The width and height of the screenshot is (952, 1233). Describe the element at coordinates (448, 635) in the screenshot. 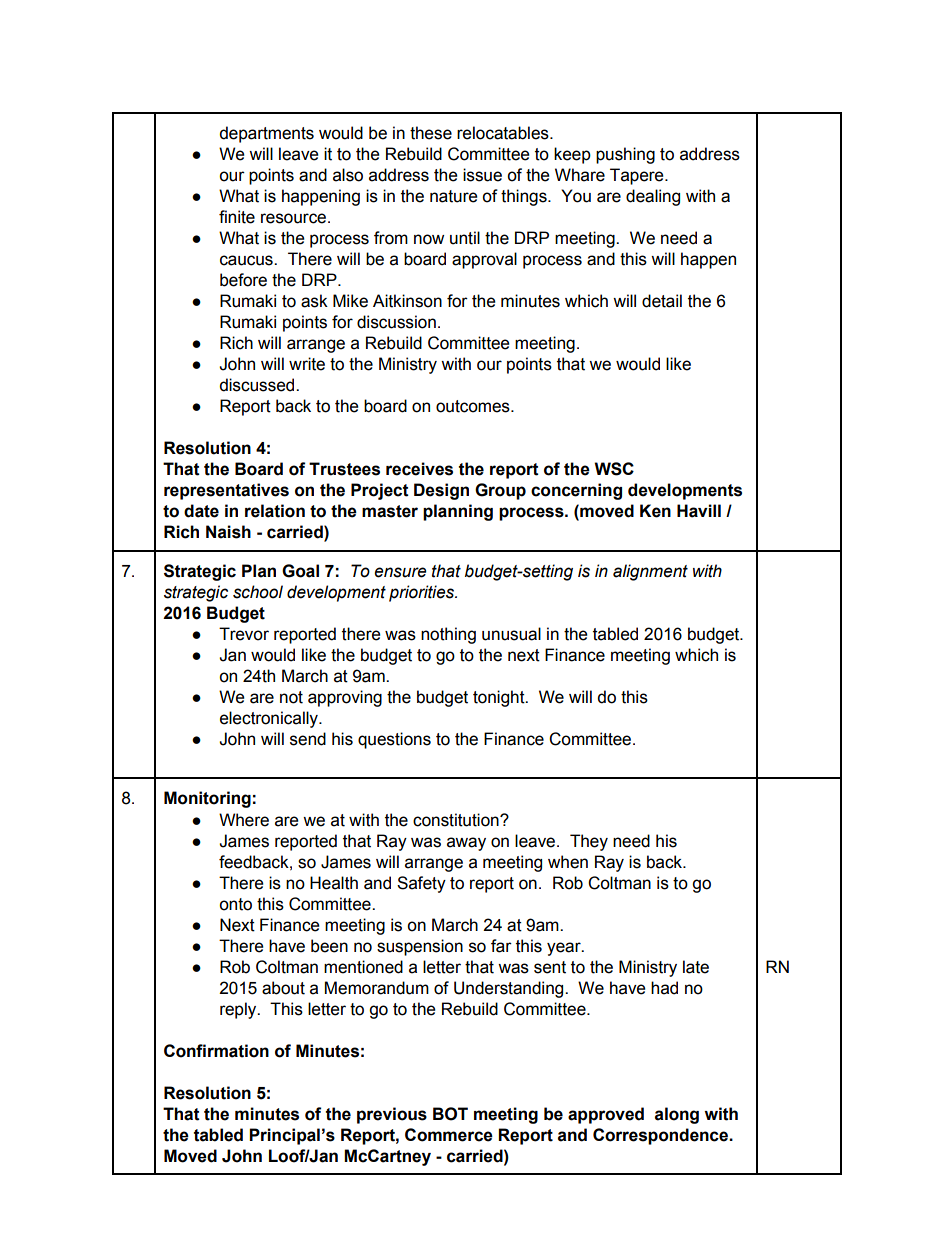

I see `nothing` at that location.
